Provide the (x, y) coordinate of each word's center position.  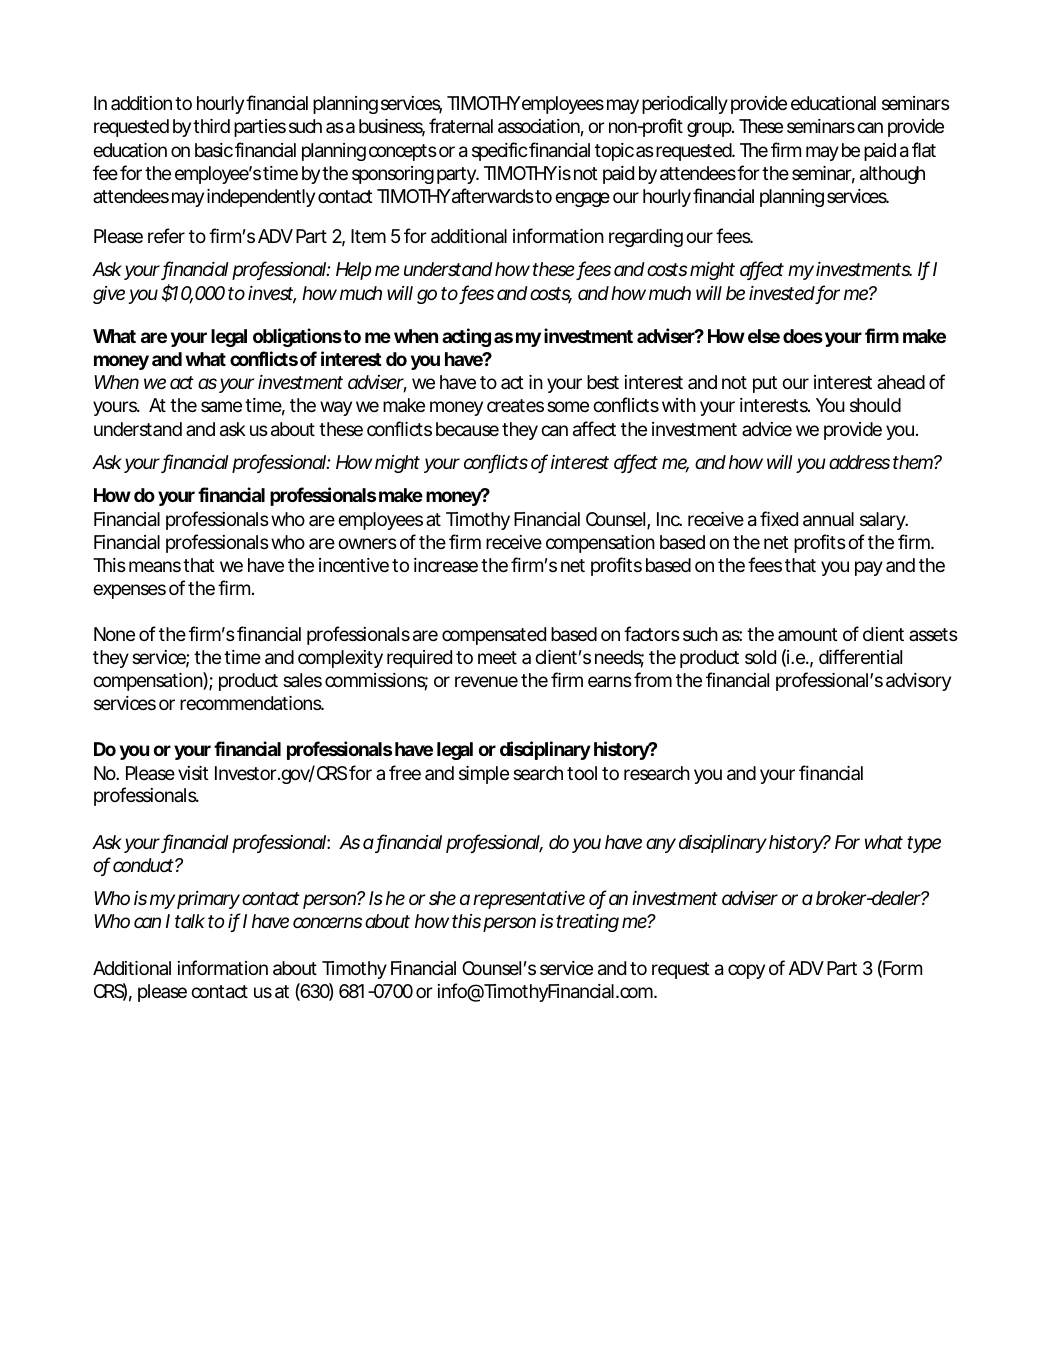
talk (190, 921)
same (221, 406)
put (765, 384)
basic (214, 150)
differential (860, 657)
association (539, 126)
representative (529, 900)
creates (515, 406)
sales (302, 680)
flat (924, 150)
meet (497, 657)
